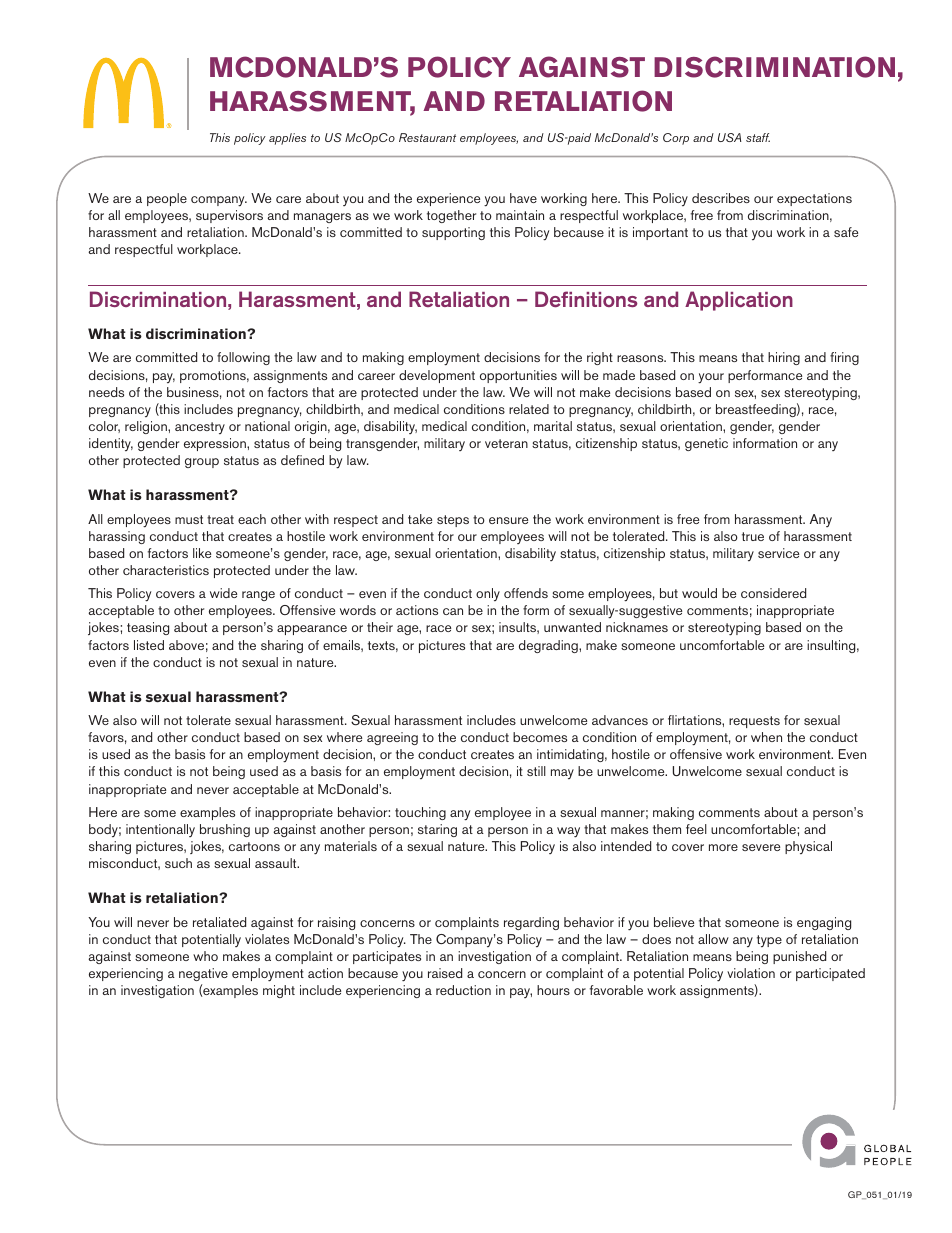 The image size is (952, 1233). What do you see at coordinates (758, 137) in the image?
I see `staff` at bounding box center [758, 137].
